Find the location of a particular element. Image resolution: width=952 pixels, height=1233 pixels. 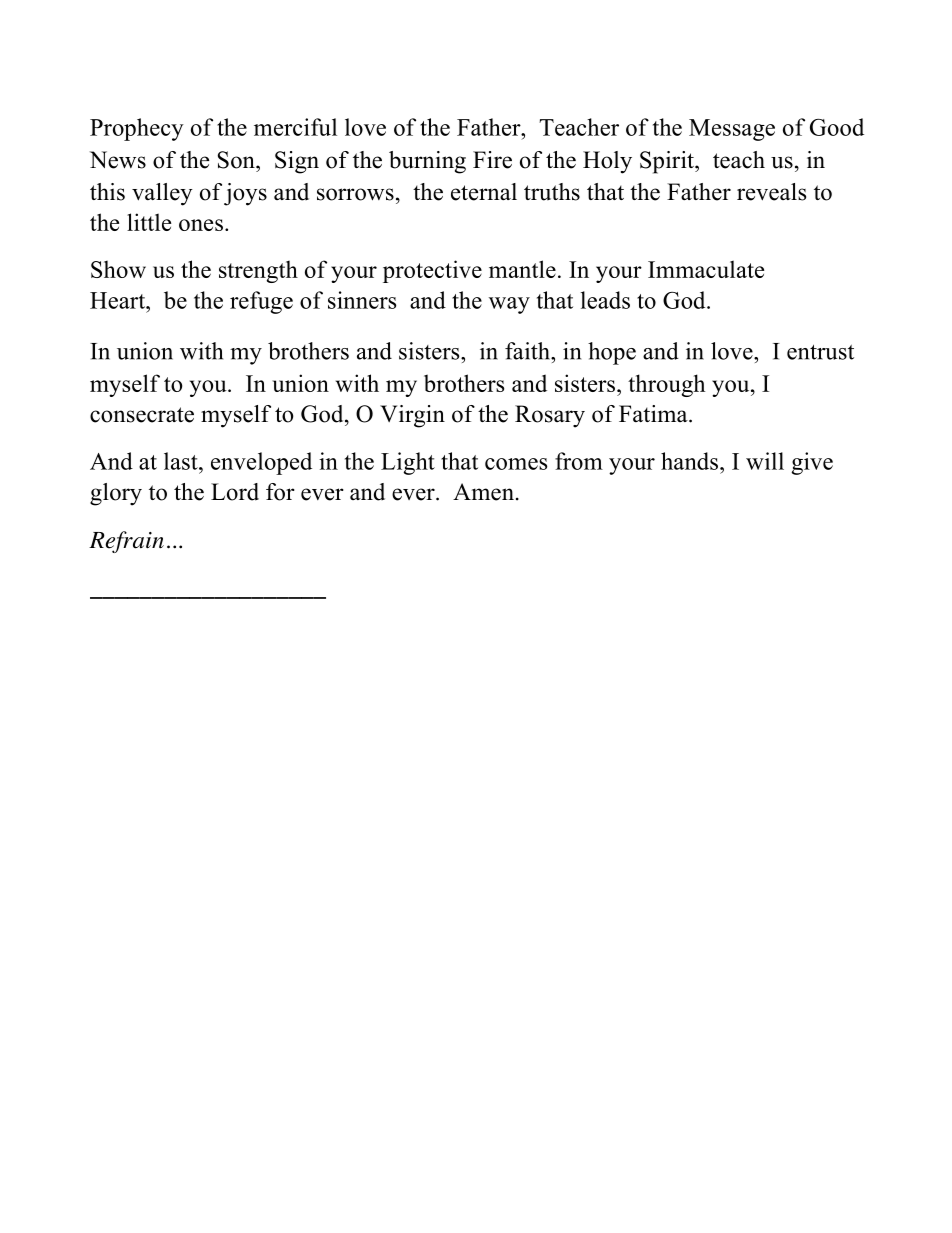

refuge is located at coordinates (261, 302).
